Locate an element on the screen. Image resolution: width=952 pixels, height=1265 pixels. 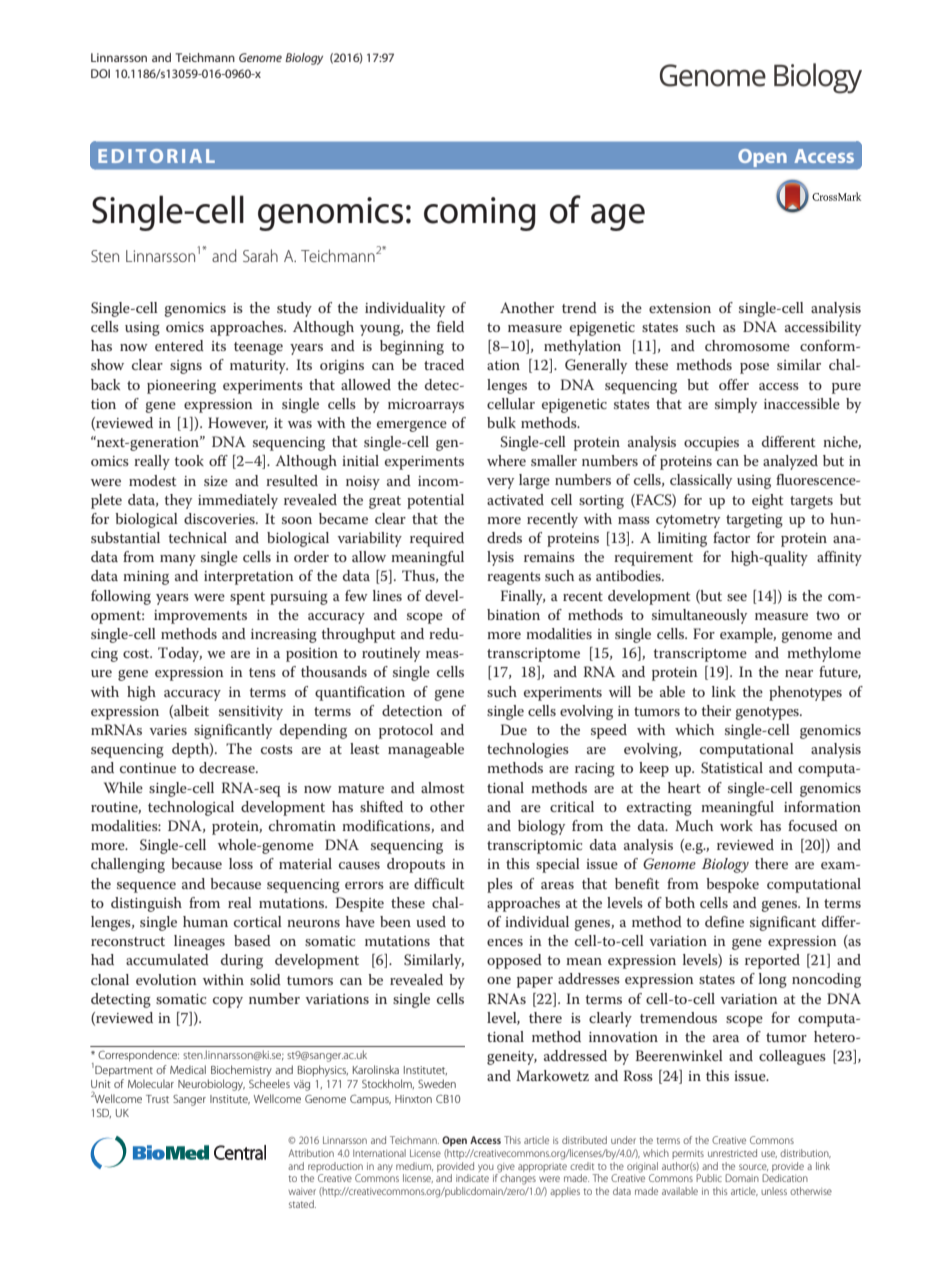
see is located at coordinates (737, 597).
